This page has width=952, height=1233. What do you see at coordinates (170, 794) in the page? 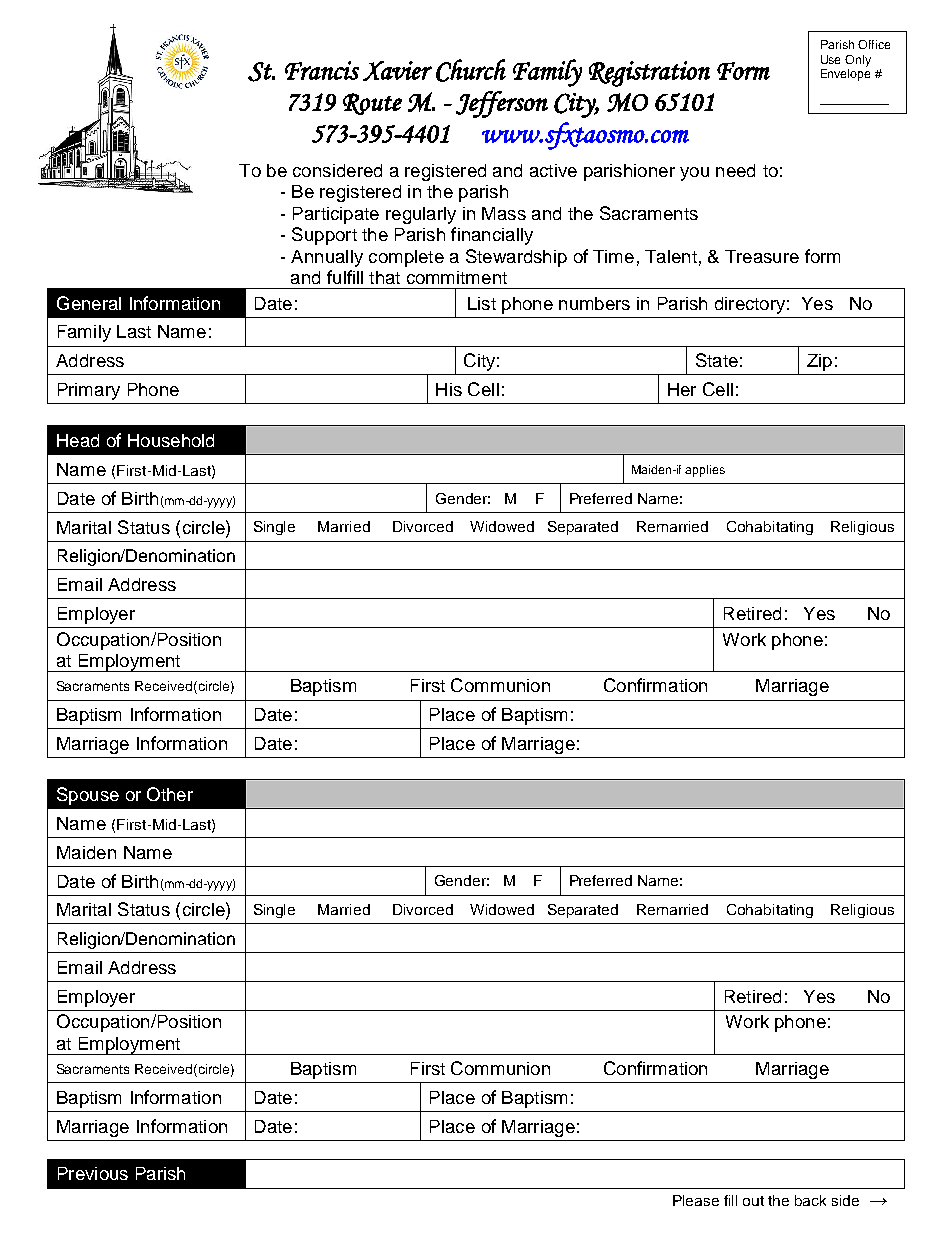
I see `Other` at bounding box center [170, 794].
